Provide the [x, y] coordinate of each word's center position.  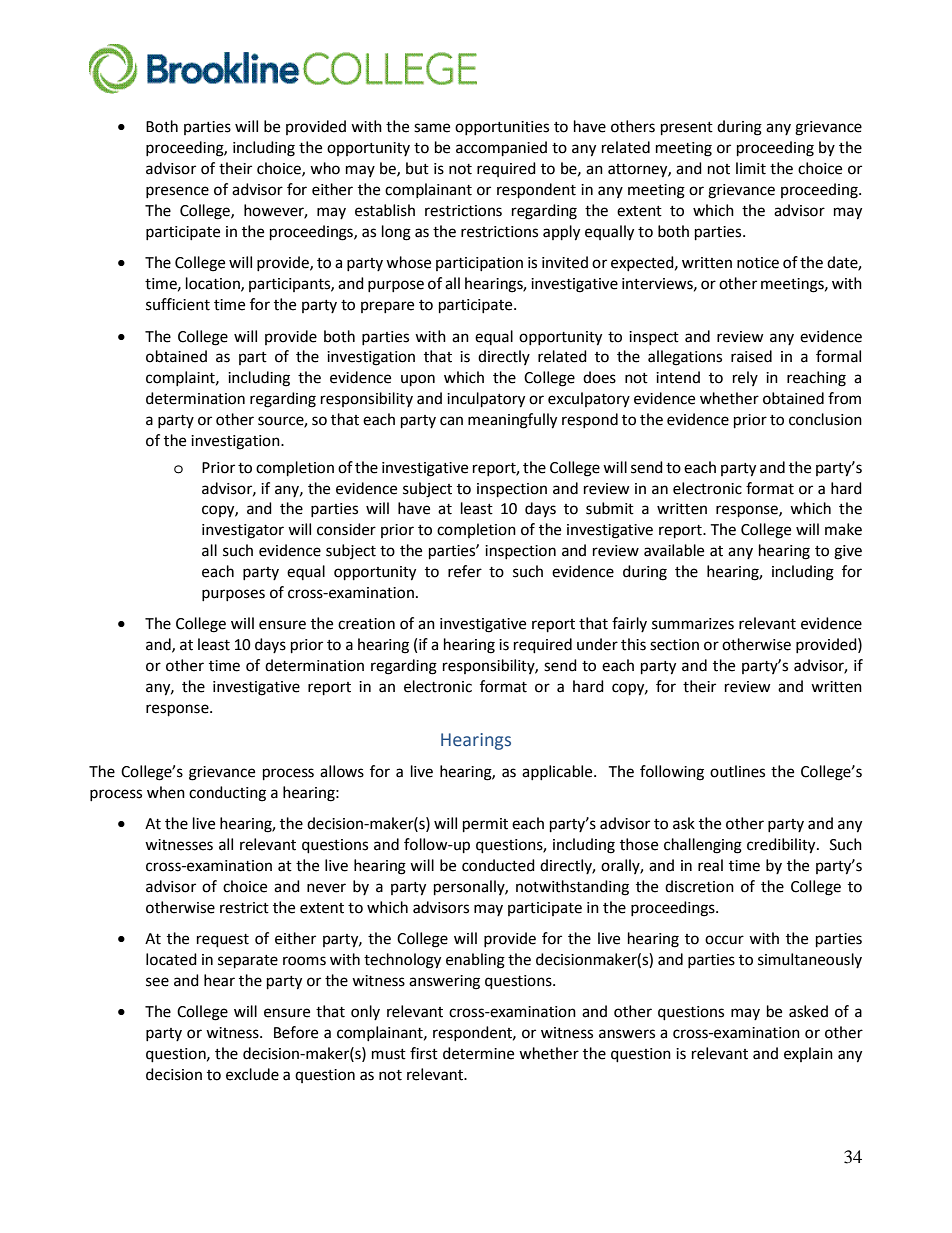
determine [478, 1053]
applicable [558, 772]
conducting [227, 794]
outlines [737, 771]
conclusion [825, 419]
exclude [252, 1074]
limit [751, 168]
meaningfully [512, 421]
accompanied [501, 149]
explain [808, 1054]
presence [177, 192]
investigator [243, 531]
